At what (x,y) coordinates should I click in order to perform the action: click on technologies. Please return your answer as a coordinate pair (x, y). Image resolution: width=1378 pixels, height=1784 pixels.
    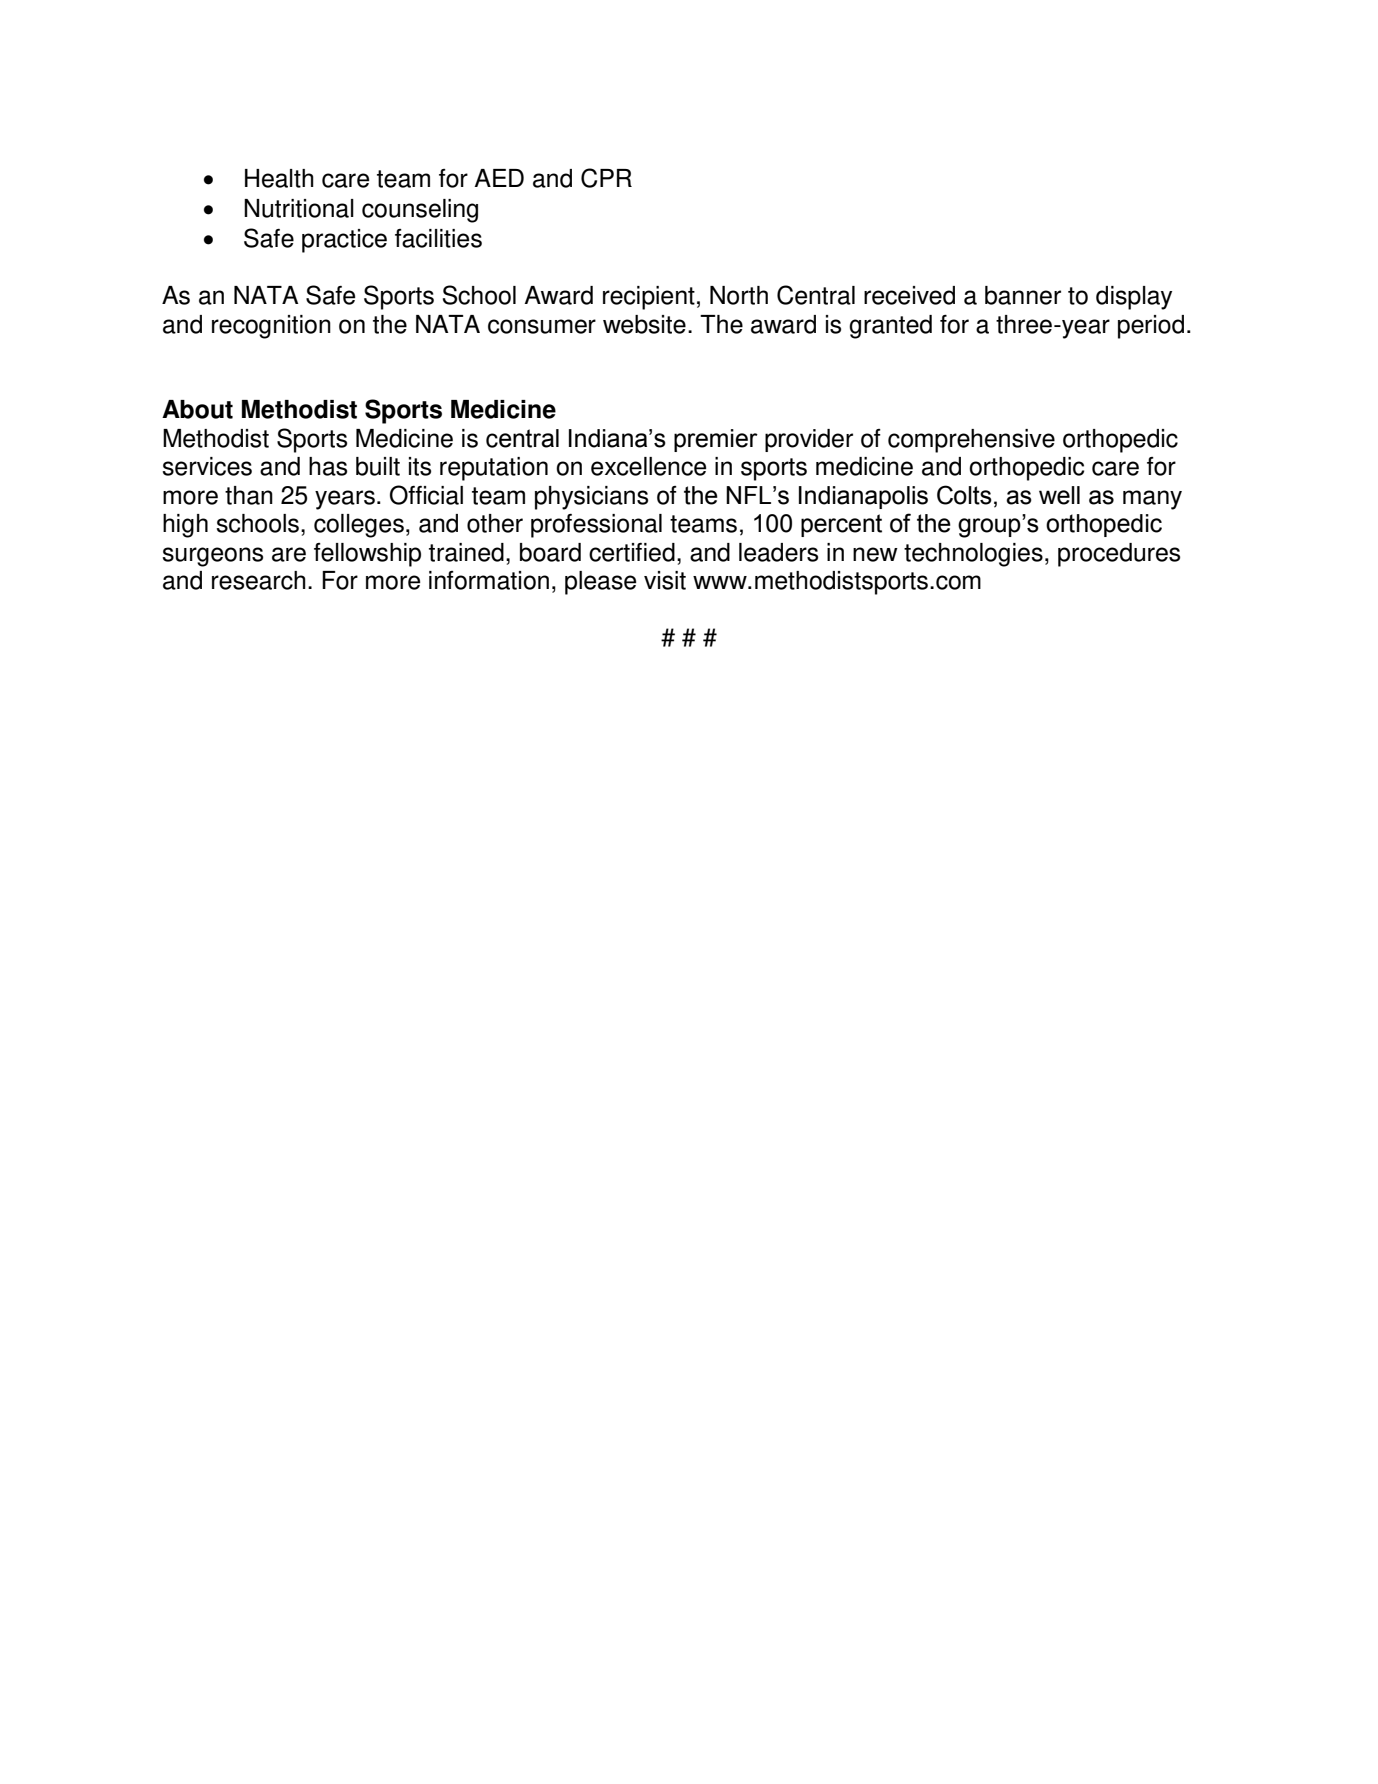
    Looking at the image, I should click on (973, 555).
